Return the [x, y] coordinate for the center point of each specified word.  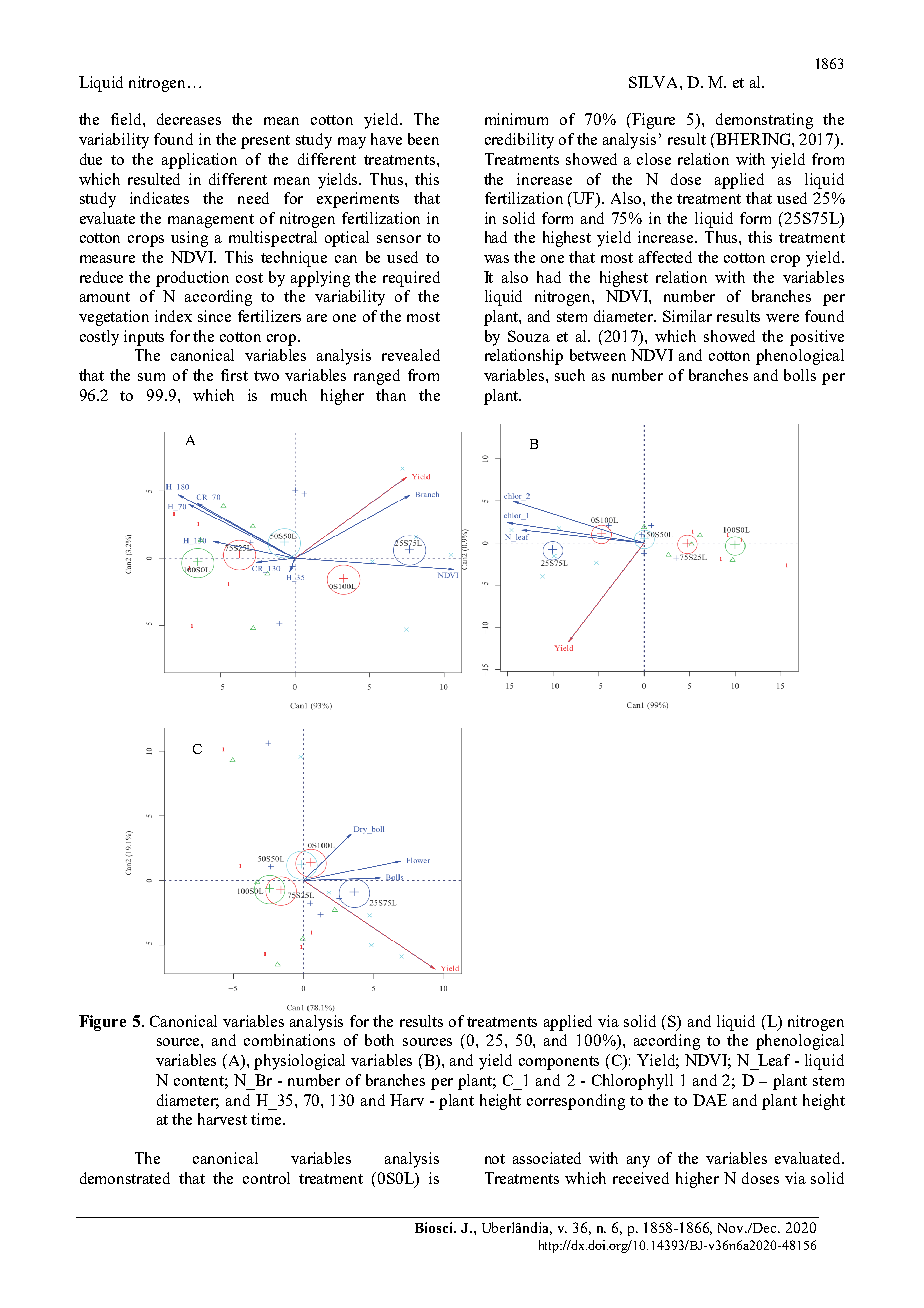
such [570, 375]
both [379, 1040]
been [423, 139]
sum [151, 377]
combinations [289, 1040]
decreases [189, 119]
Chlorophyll [632, 1082]
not [495, 1159]
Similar [687, 316]
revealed [411, 355]
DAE [710, 1100]
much [289, 395]
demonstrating [764, 121]
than [391, 395]
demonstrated [125, 1178]
